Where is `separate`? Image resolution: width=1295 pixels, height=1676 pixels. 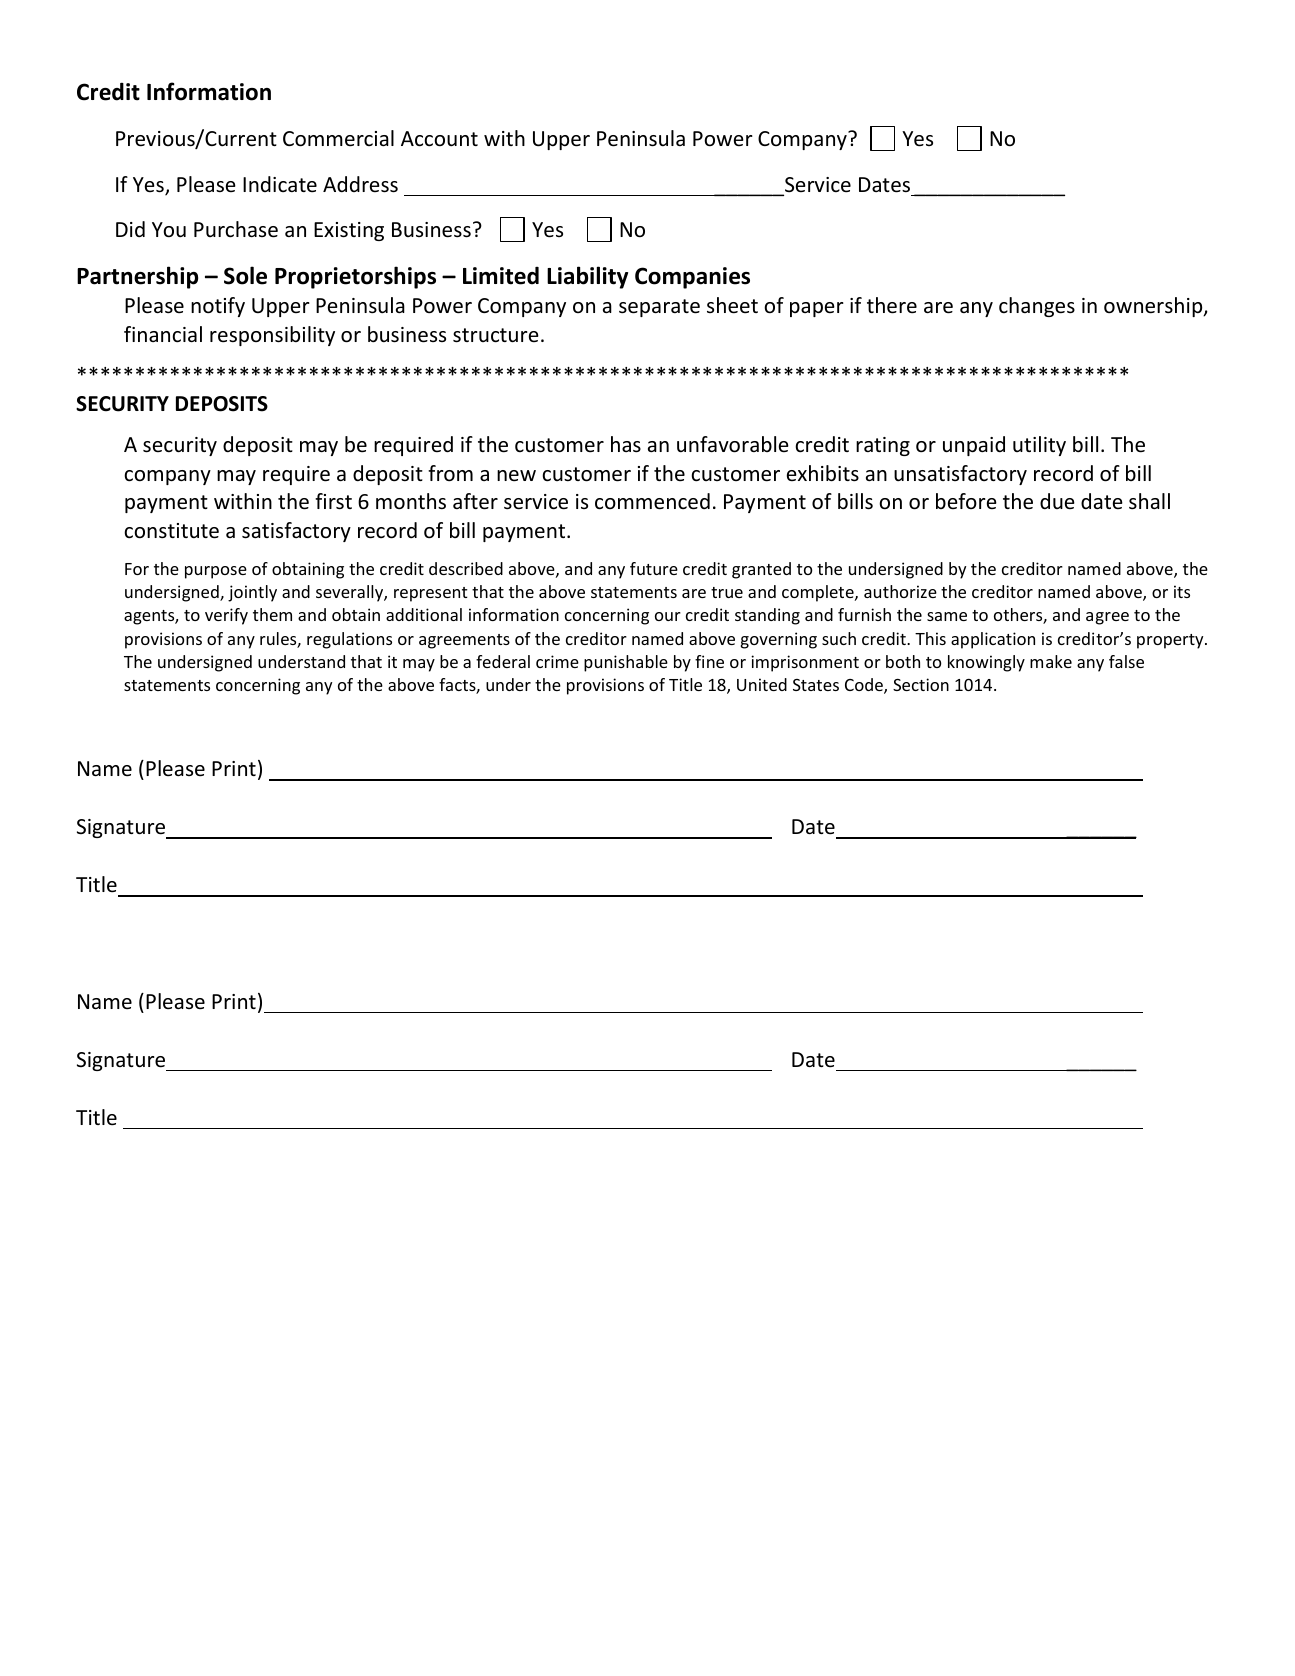
separate is located at coordinates (659, 308).
